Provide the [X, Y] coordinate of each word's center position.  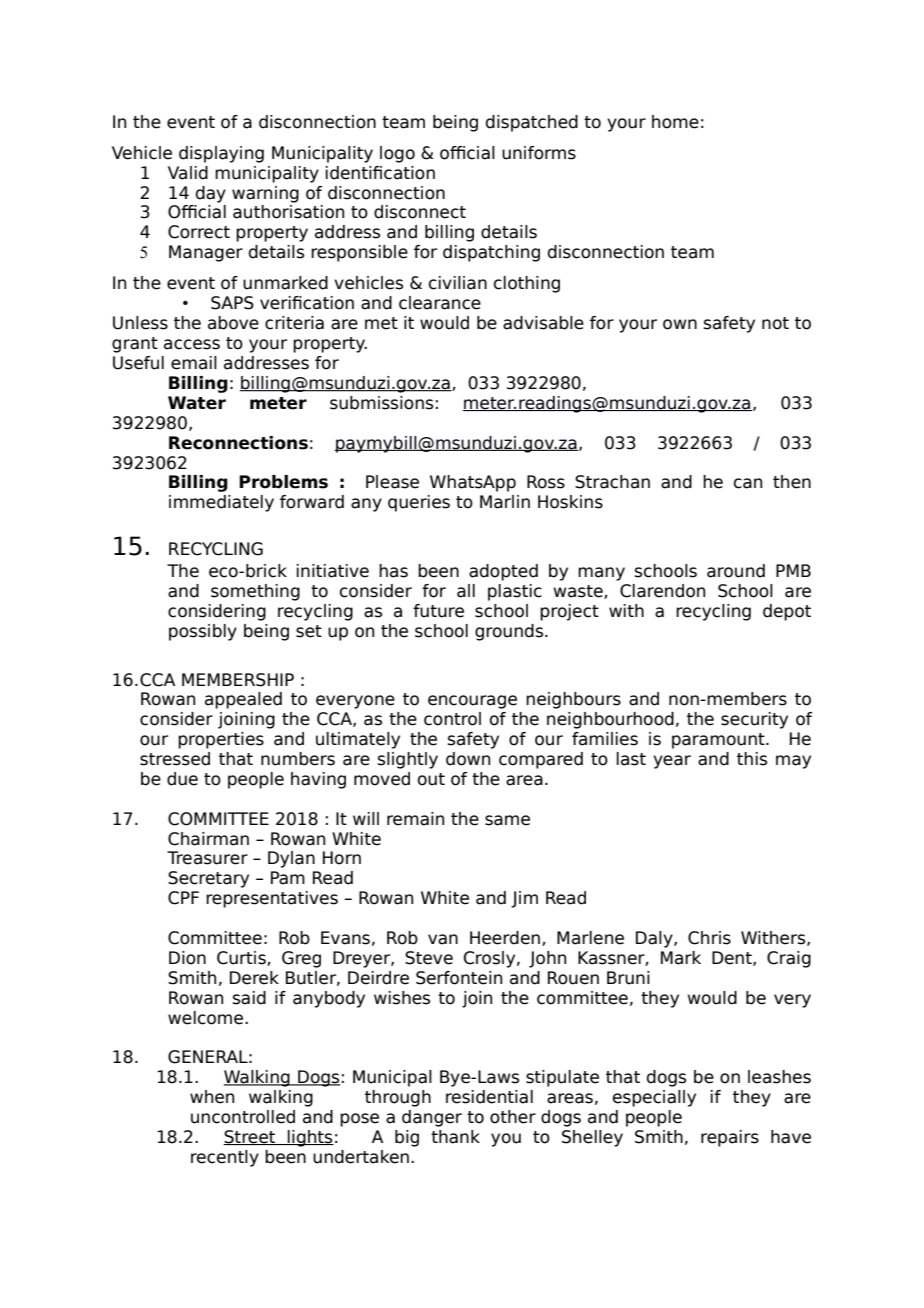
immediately [221, 503]
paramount [719, 741]
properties [221, 740]
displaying [221, 154]
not [775, 323]
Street [250, 1137]
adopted [503, 572]
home [675, 122]
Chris [709, 938]
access [192, 344]
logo [397, 154]
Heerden [505, 938]
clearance [440, 303]
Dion [187, 958]
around [736, 571]
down [468, 759]
